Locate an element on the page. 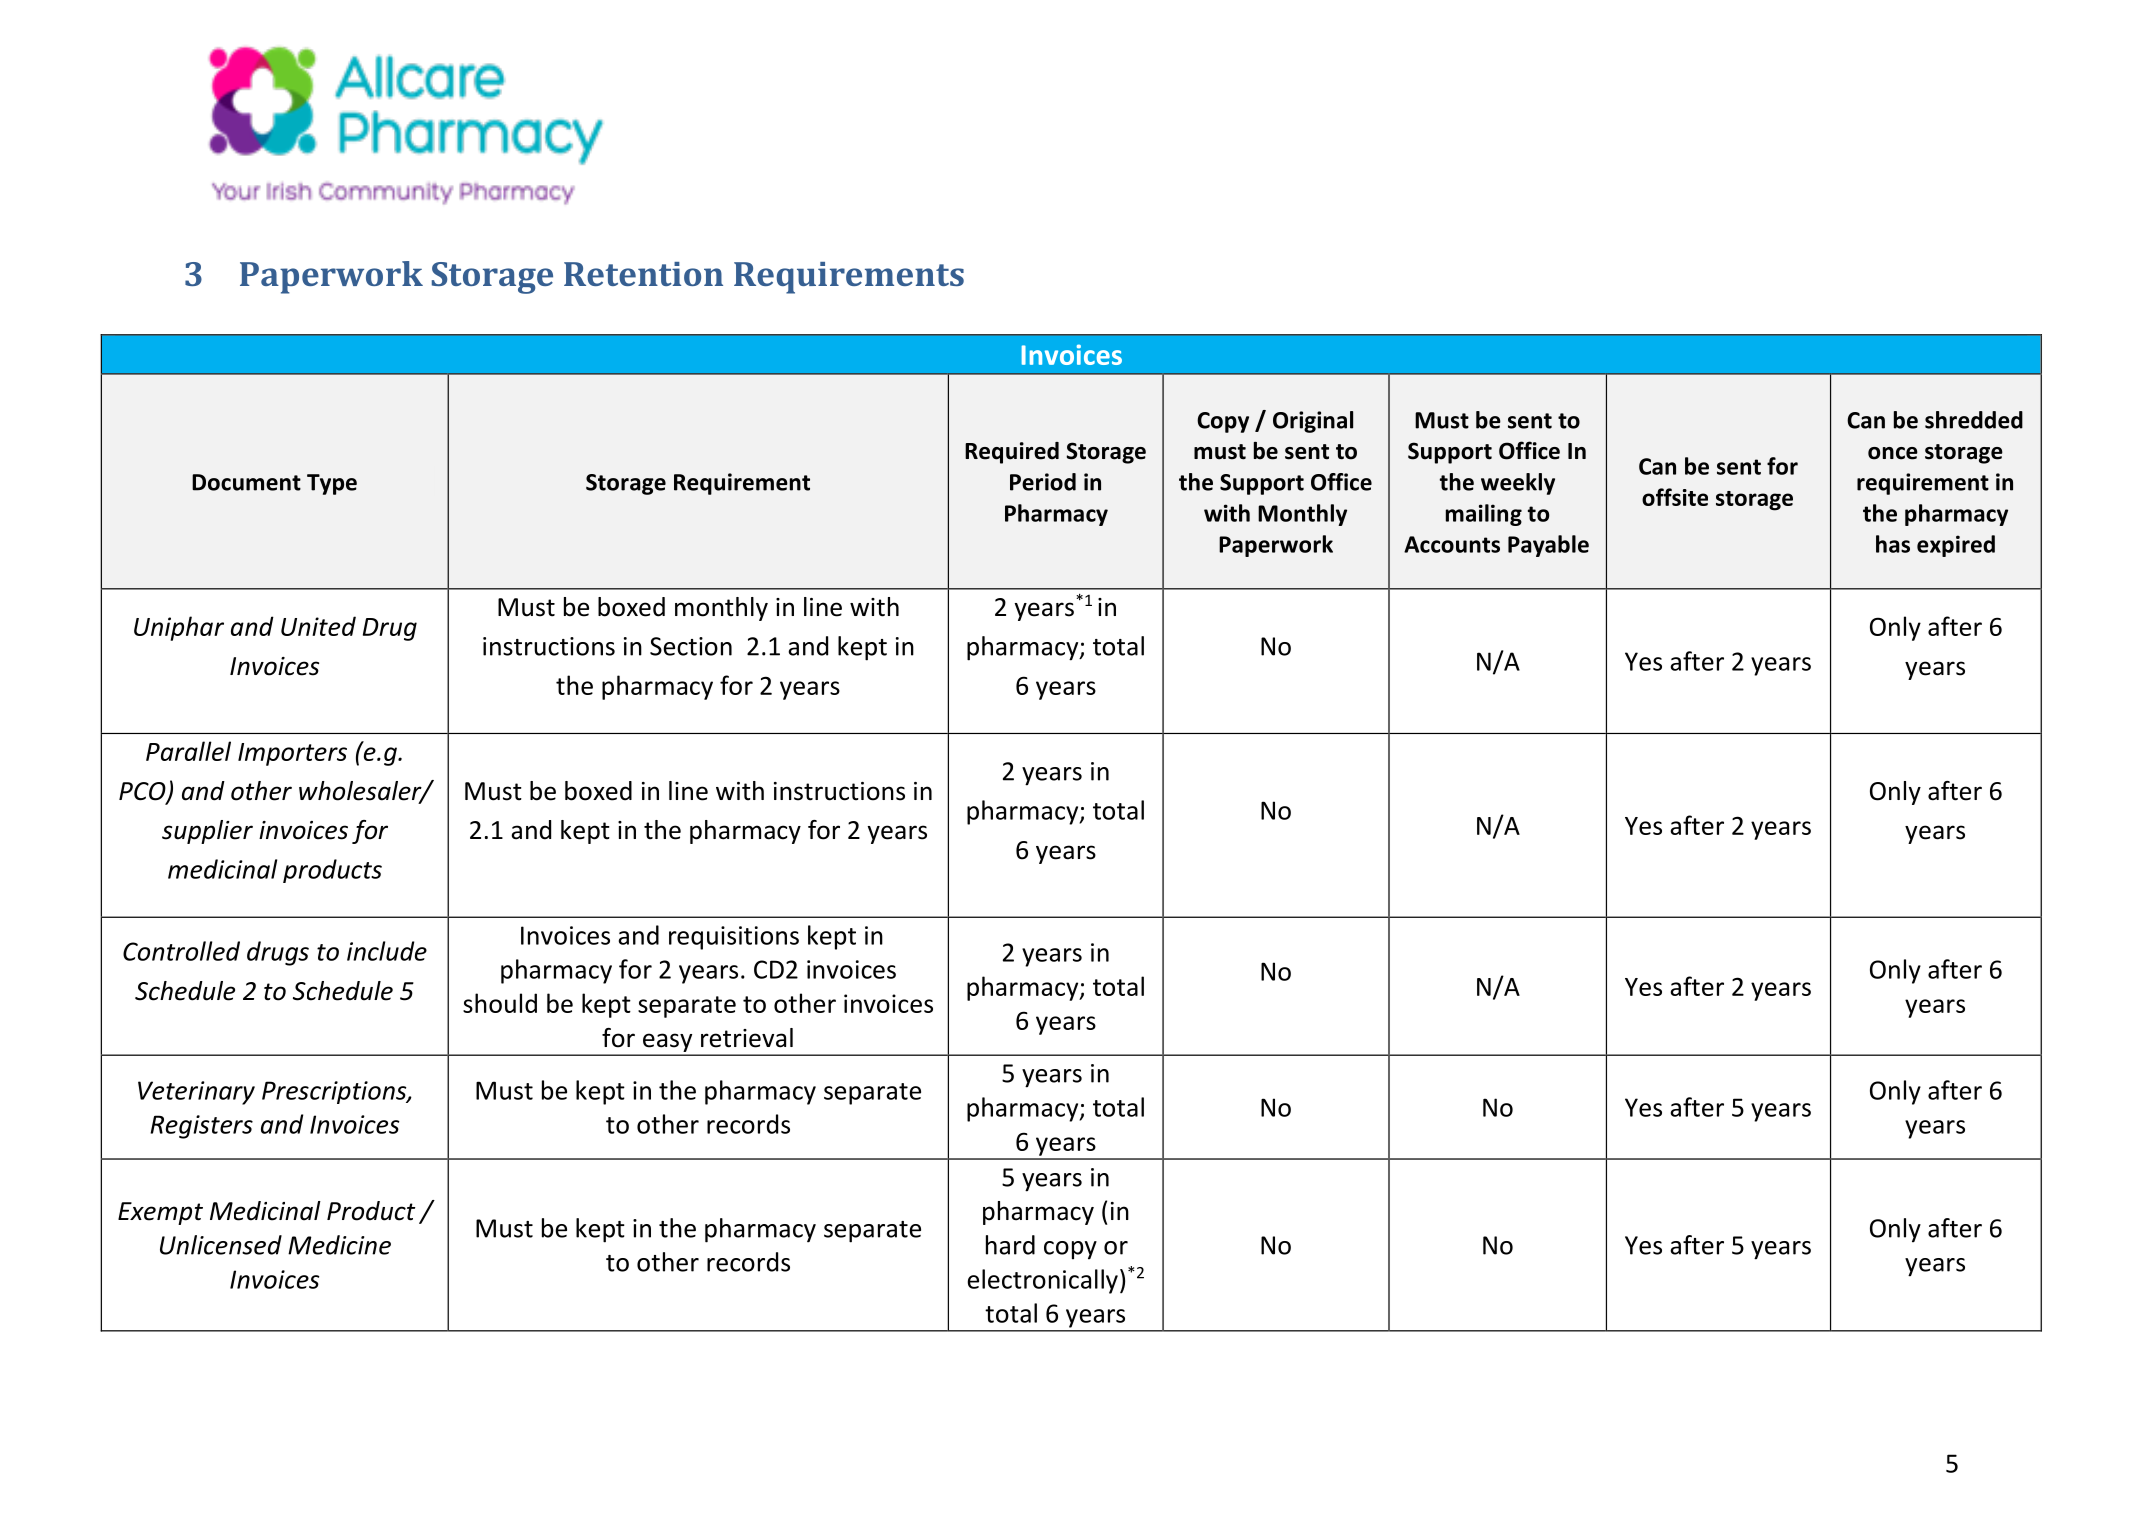  has is located at coordinates (1893, 544).
